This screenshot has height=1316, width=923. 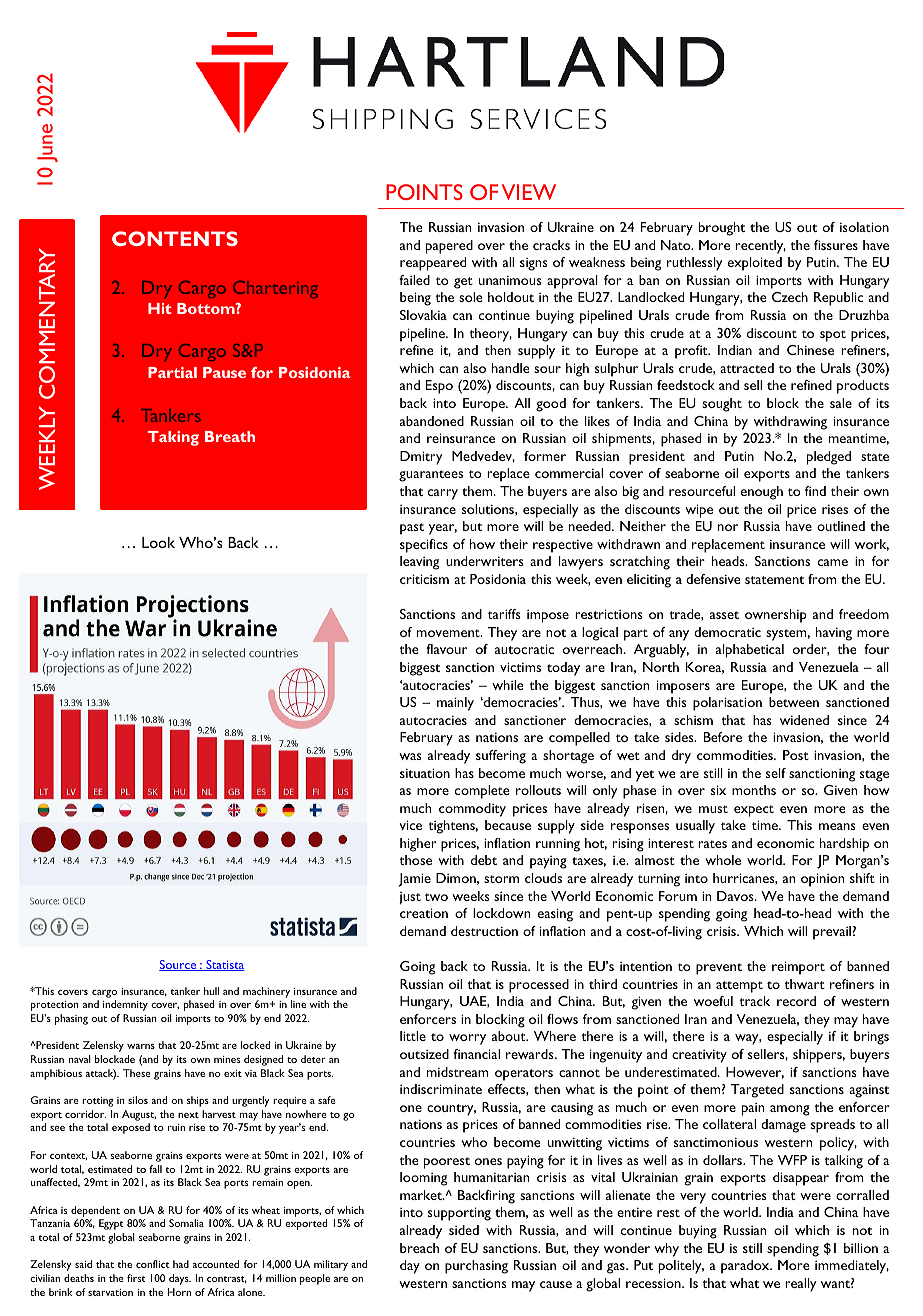 What do you see at coordinates (746, 1267) in the screenshot?
I see `paradox` at bounding box center [746, 1267].
